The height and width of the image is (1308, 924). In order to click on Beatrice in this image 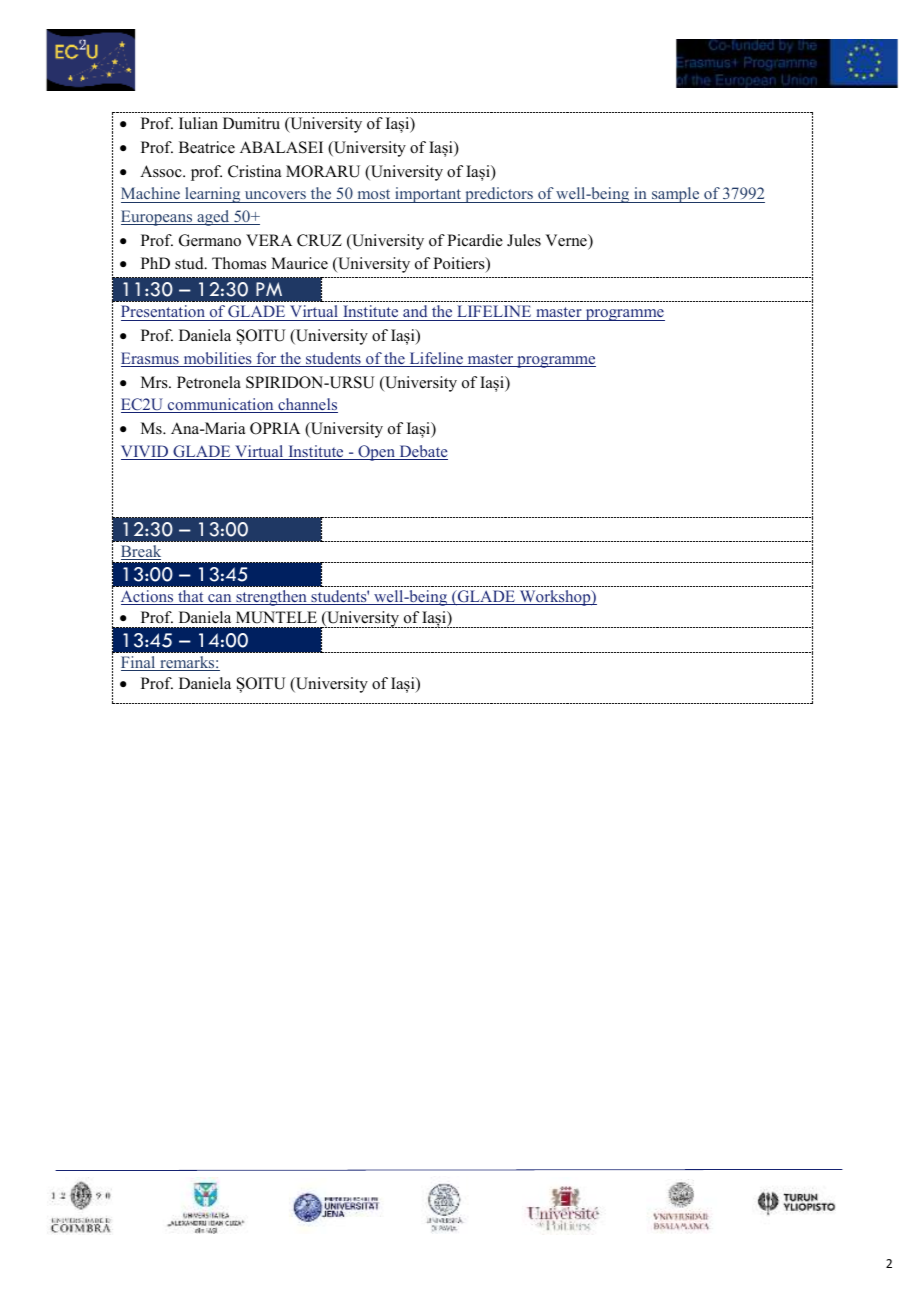, I will do `click(207, 147)`.
